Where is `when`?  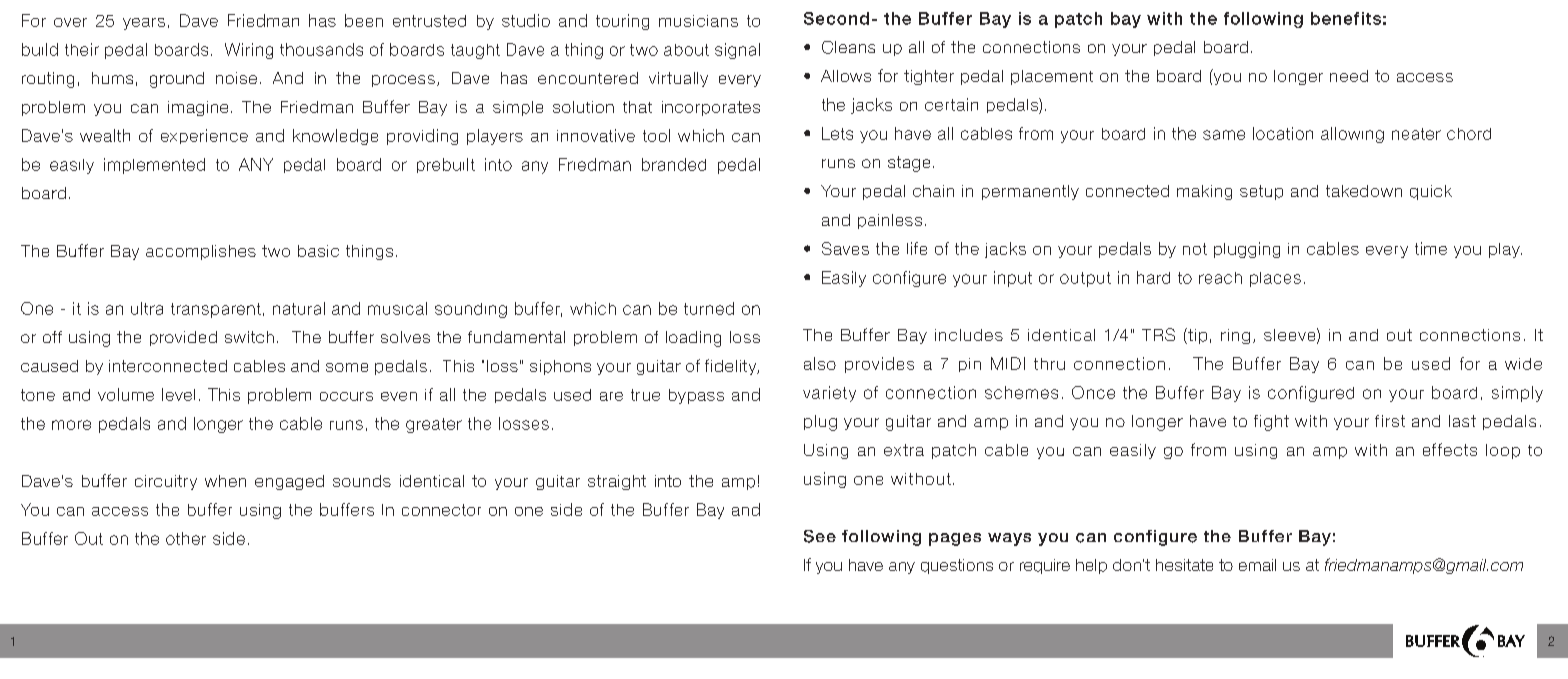 when is located at coordinates (225, 481).
